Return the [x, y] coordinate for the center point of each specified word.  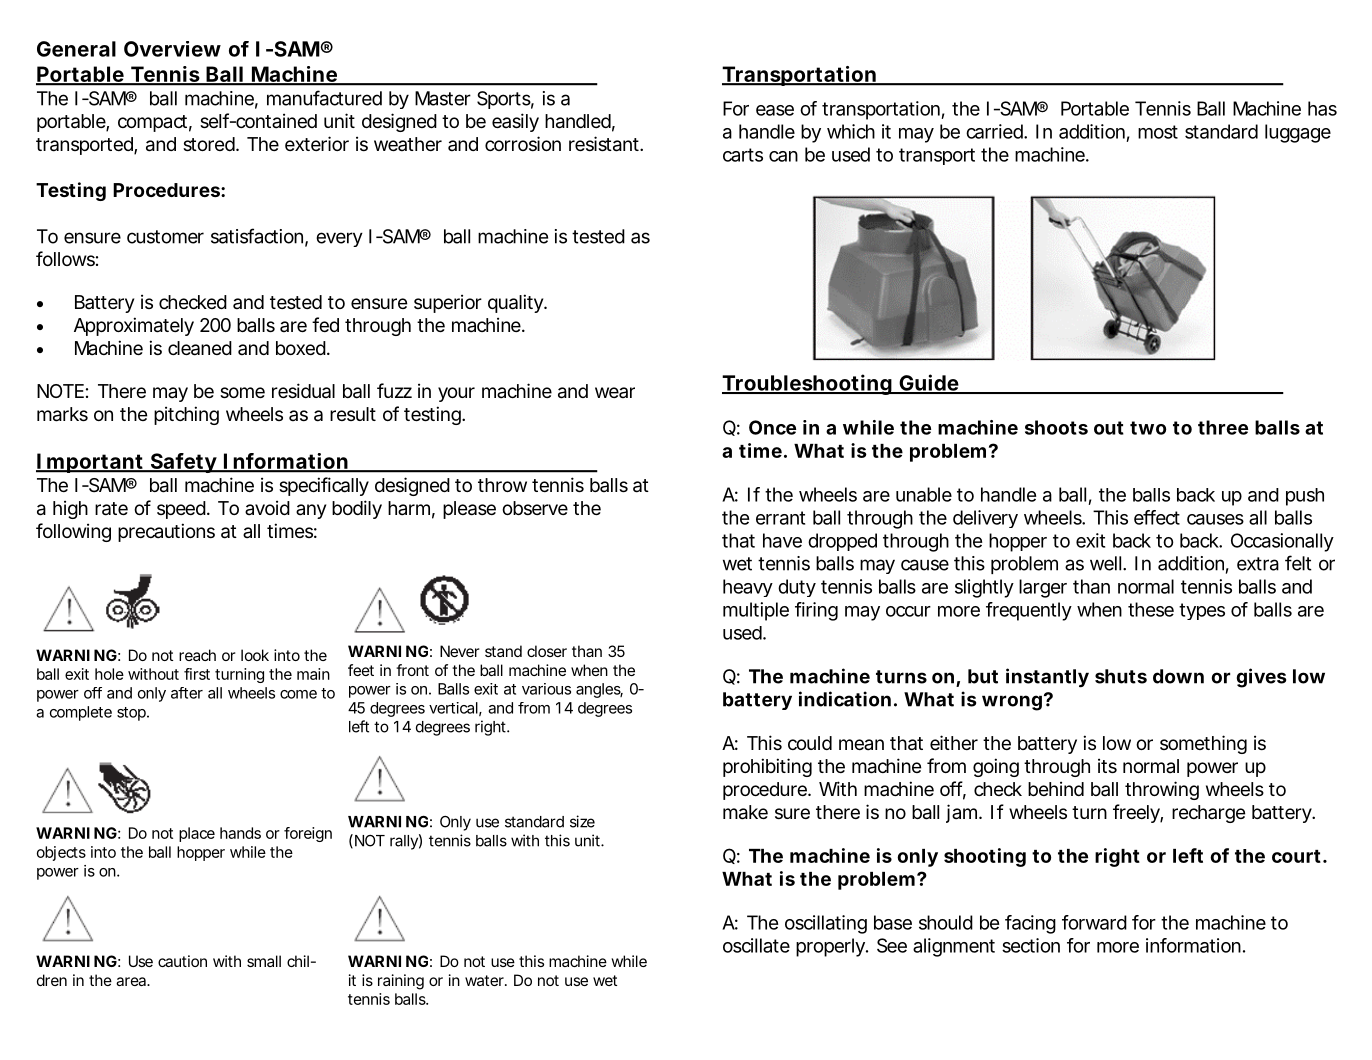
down [1178, 676]
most [1158, 132]
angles [599, 690]
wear [615, 392]
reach [197, 655]
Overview [172, 49]
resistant [606, 144]
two [1148, 428]
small [264, 961]
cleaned [200, 348]
